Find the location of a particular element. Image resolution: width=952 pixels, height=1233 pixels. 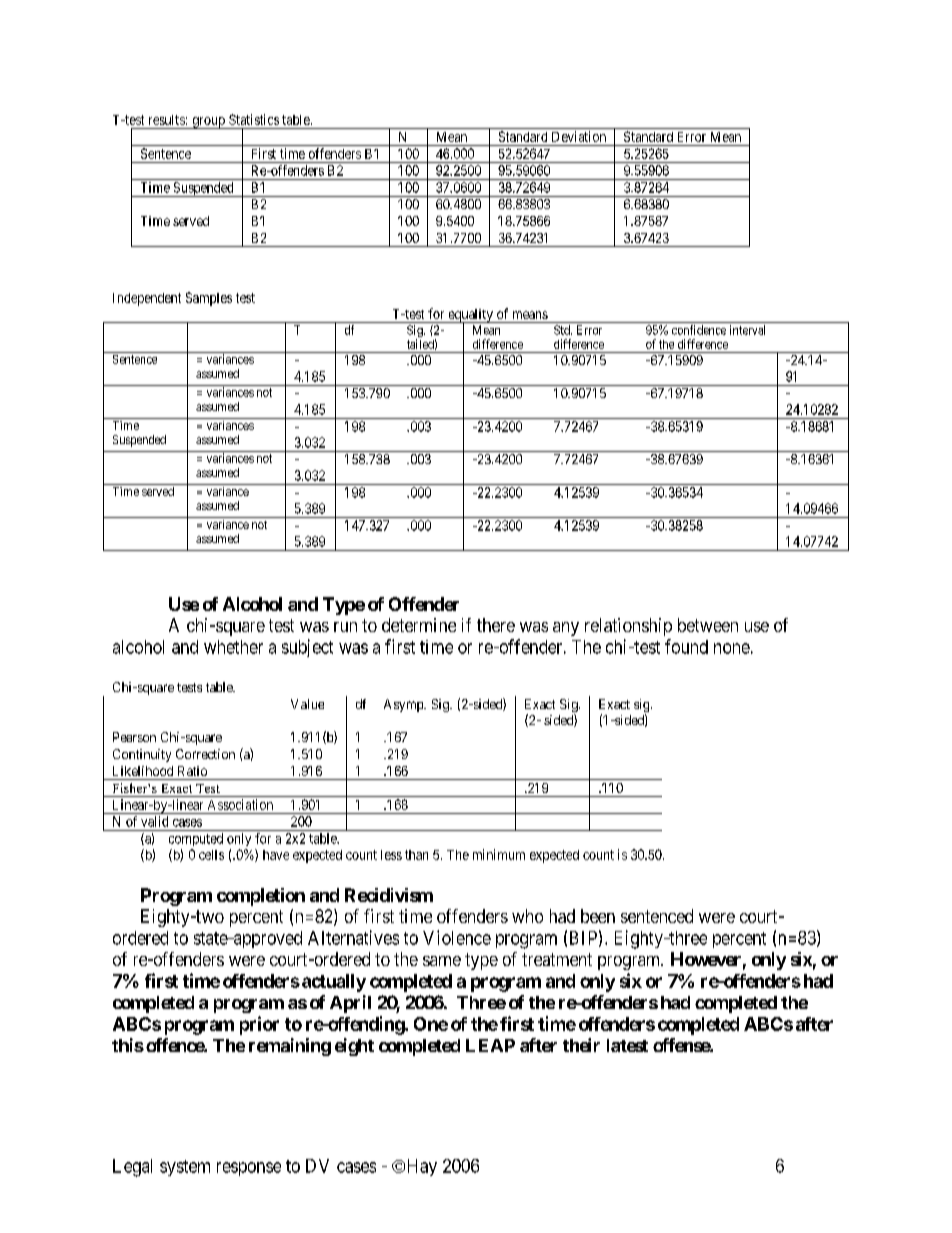

group is located at coordinates (208, 123).
